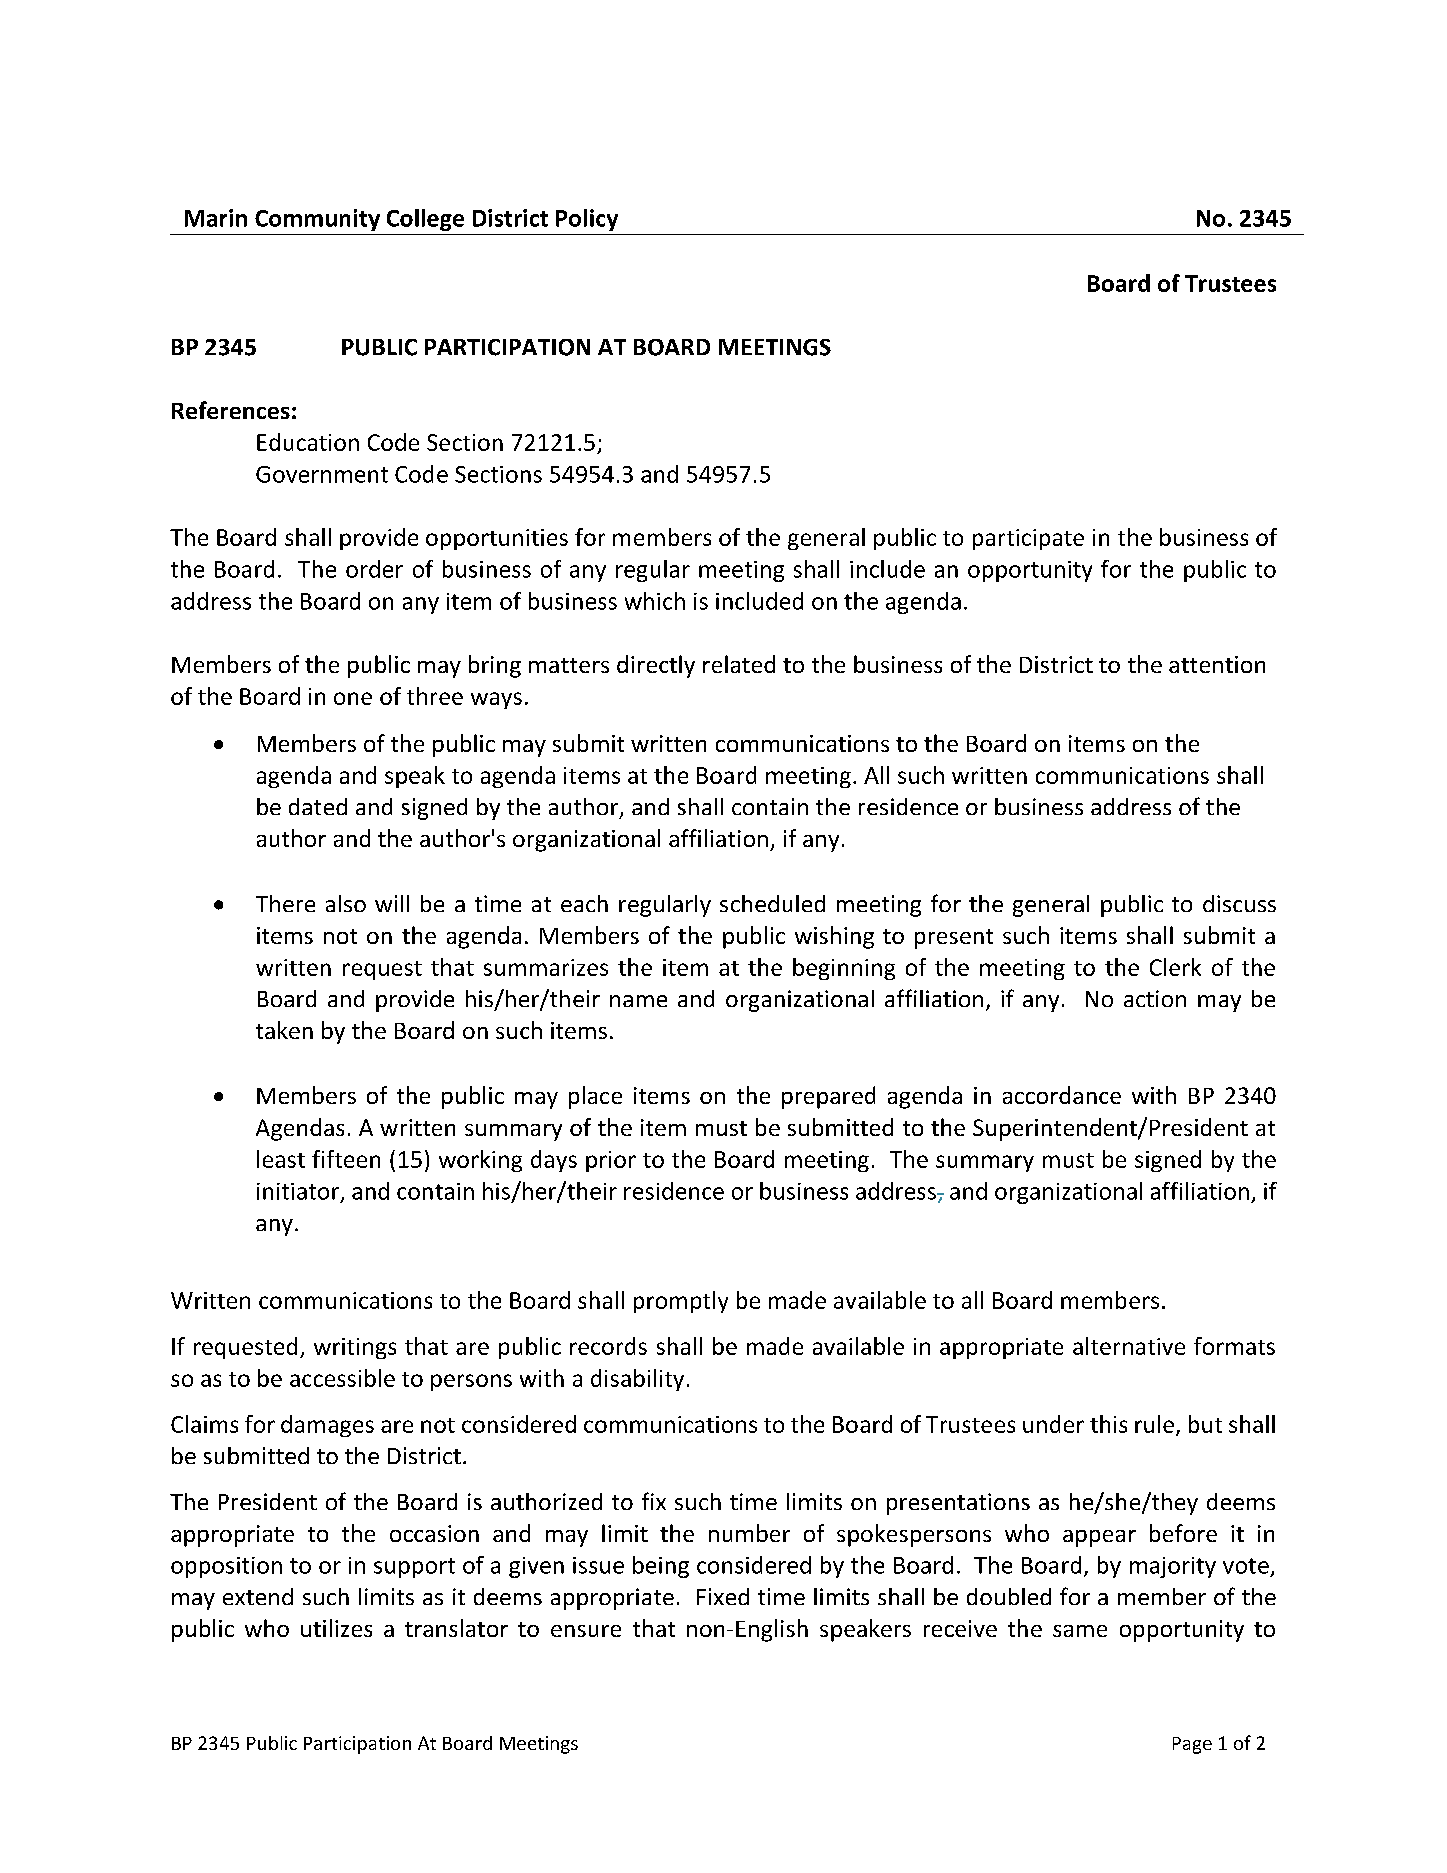 The height and width of the document is (1873, 1447). What do you see at coordinates (336, 1628) in the document?
I see `utilizes` at bounding box center [336, 1628].
